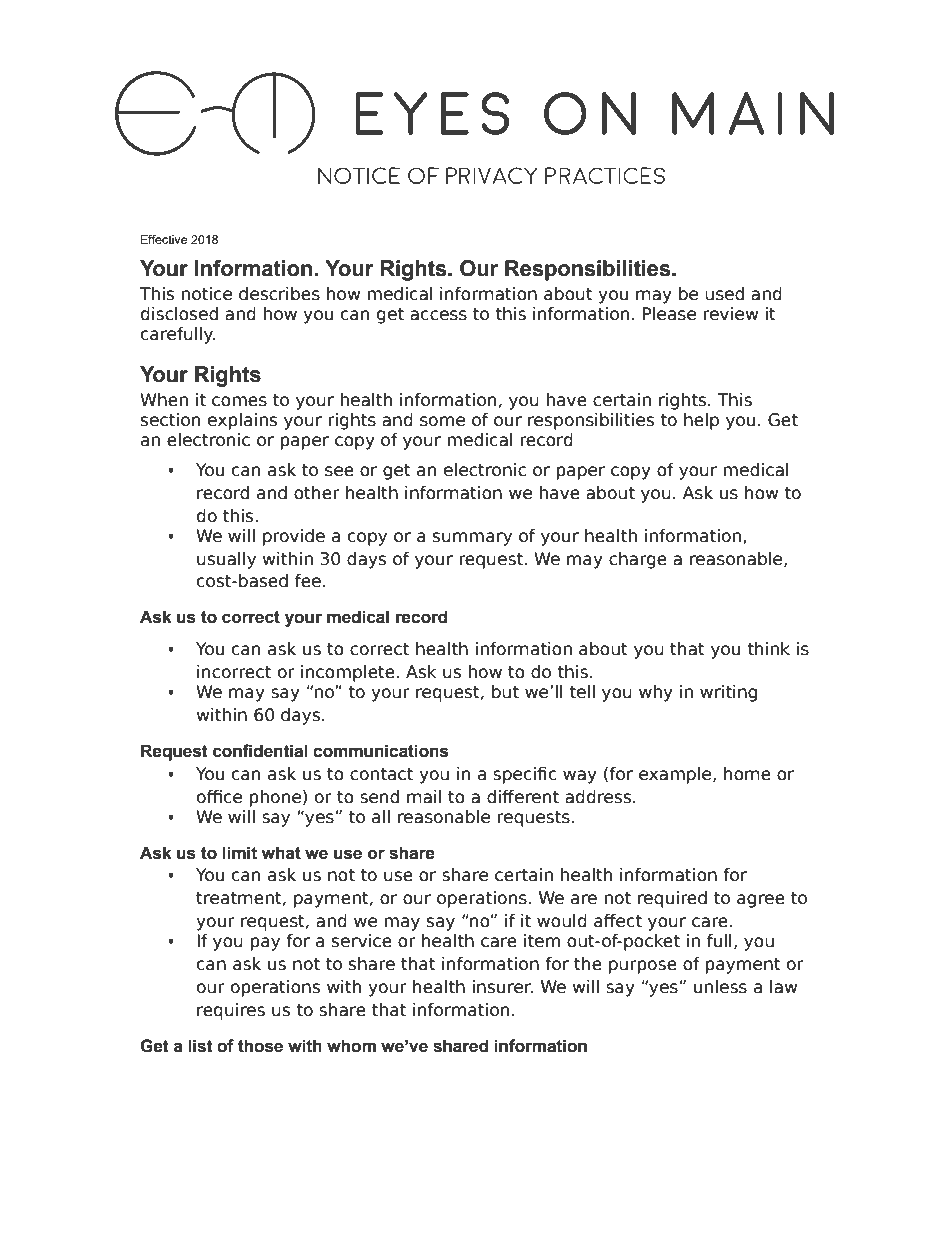 This image has width=952, height=1233. I want to click on requires, so click(231, 1011).
